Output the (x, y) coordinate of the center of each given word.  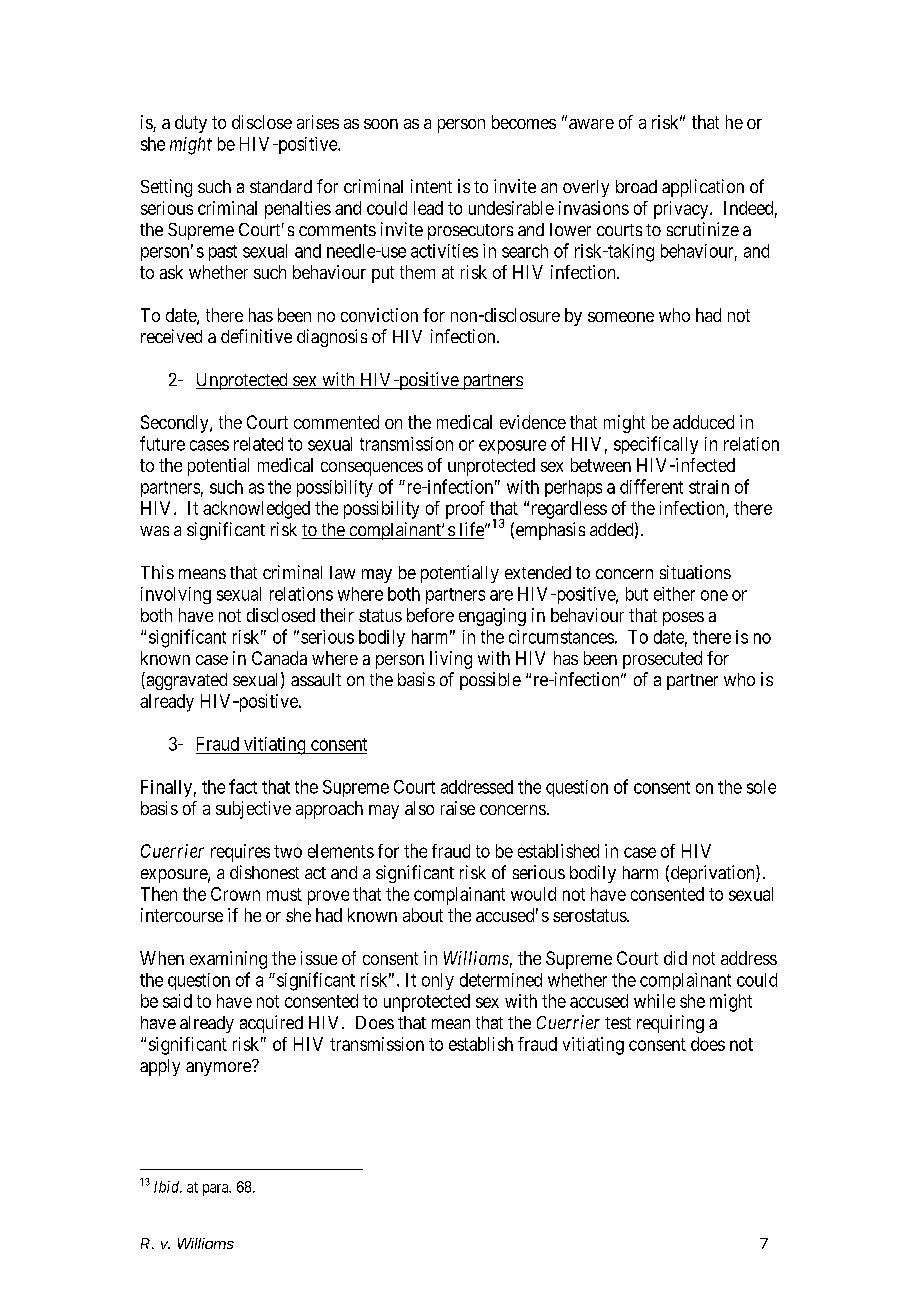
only (438, 981)
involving (176, 595)
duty (191, 124)
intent (431, 186)
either (674, 594)
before (430, 615)
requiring (670, 1024)
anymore (219, 1068)
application (703, 188)
